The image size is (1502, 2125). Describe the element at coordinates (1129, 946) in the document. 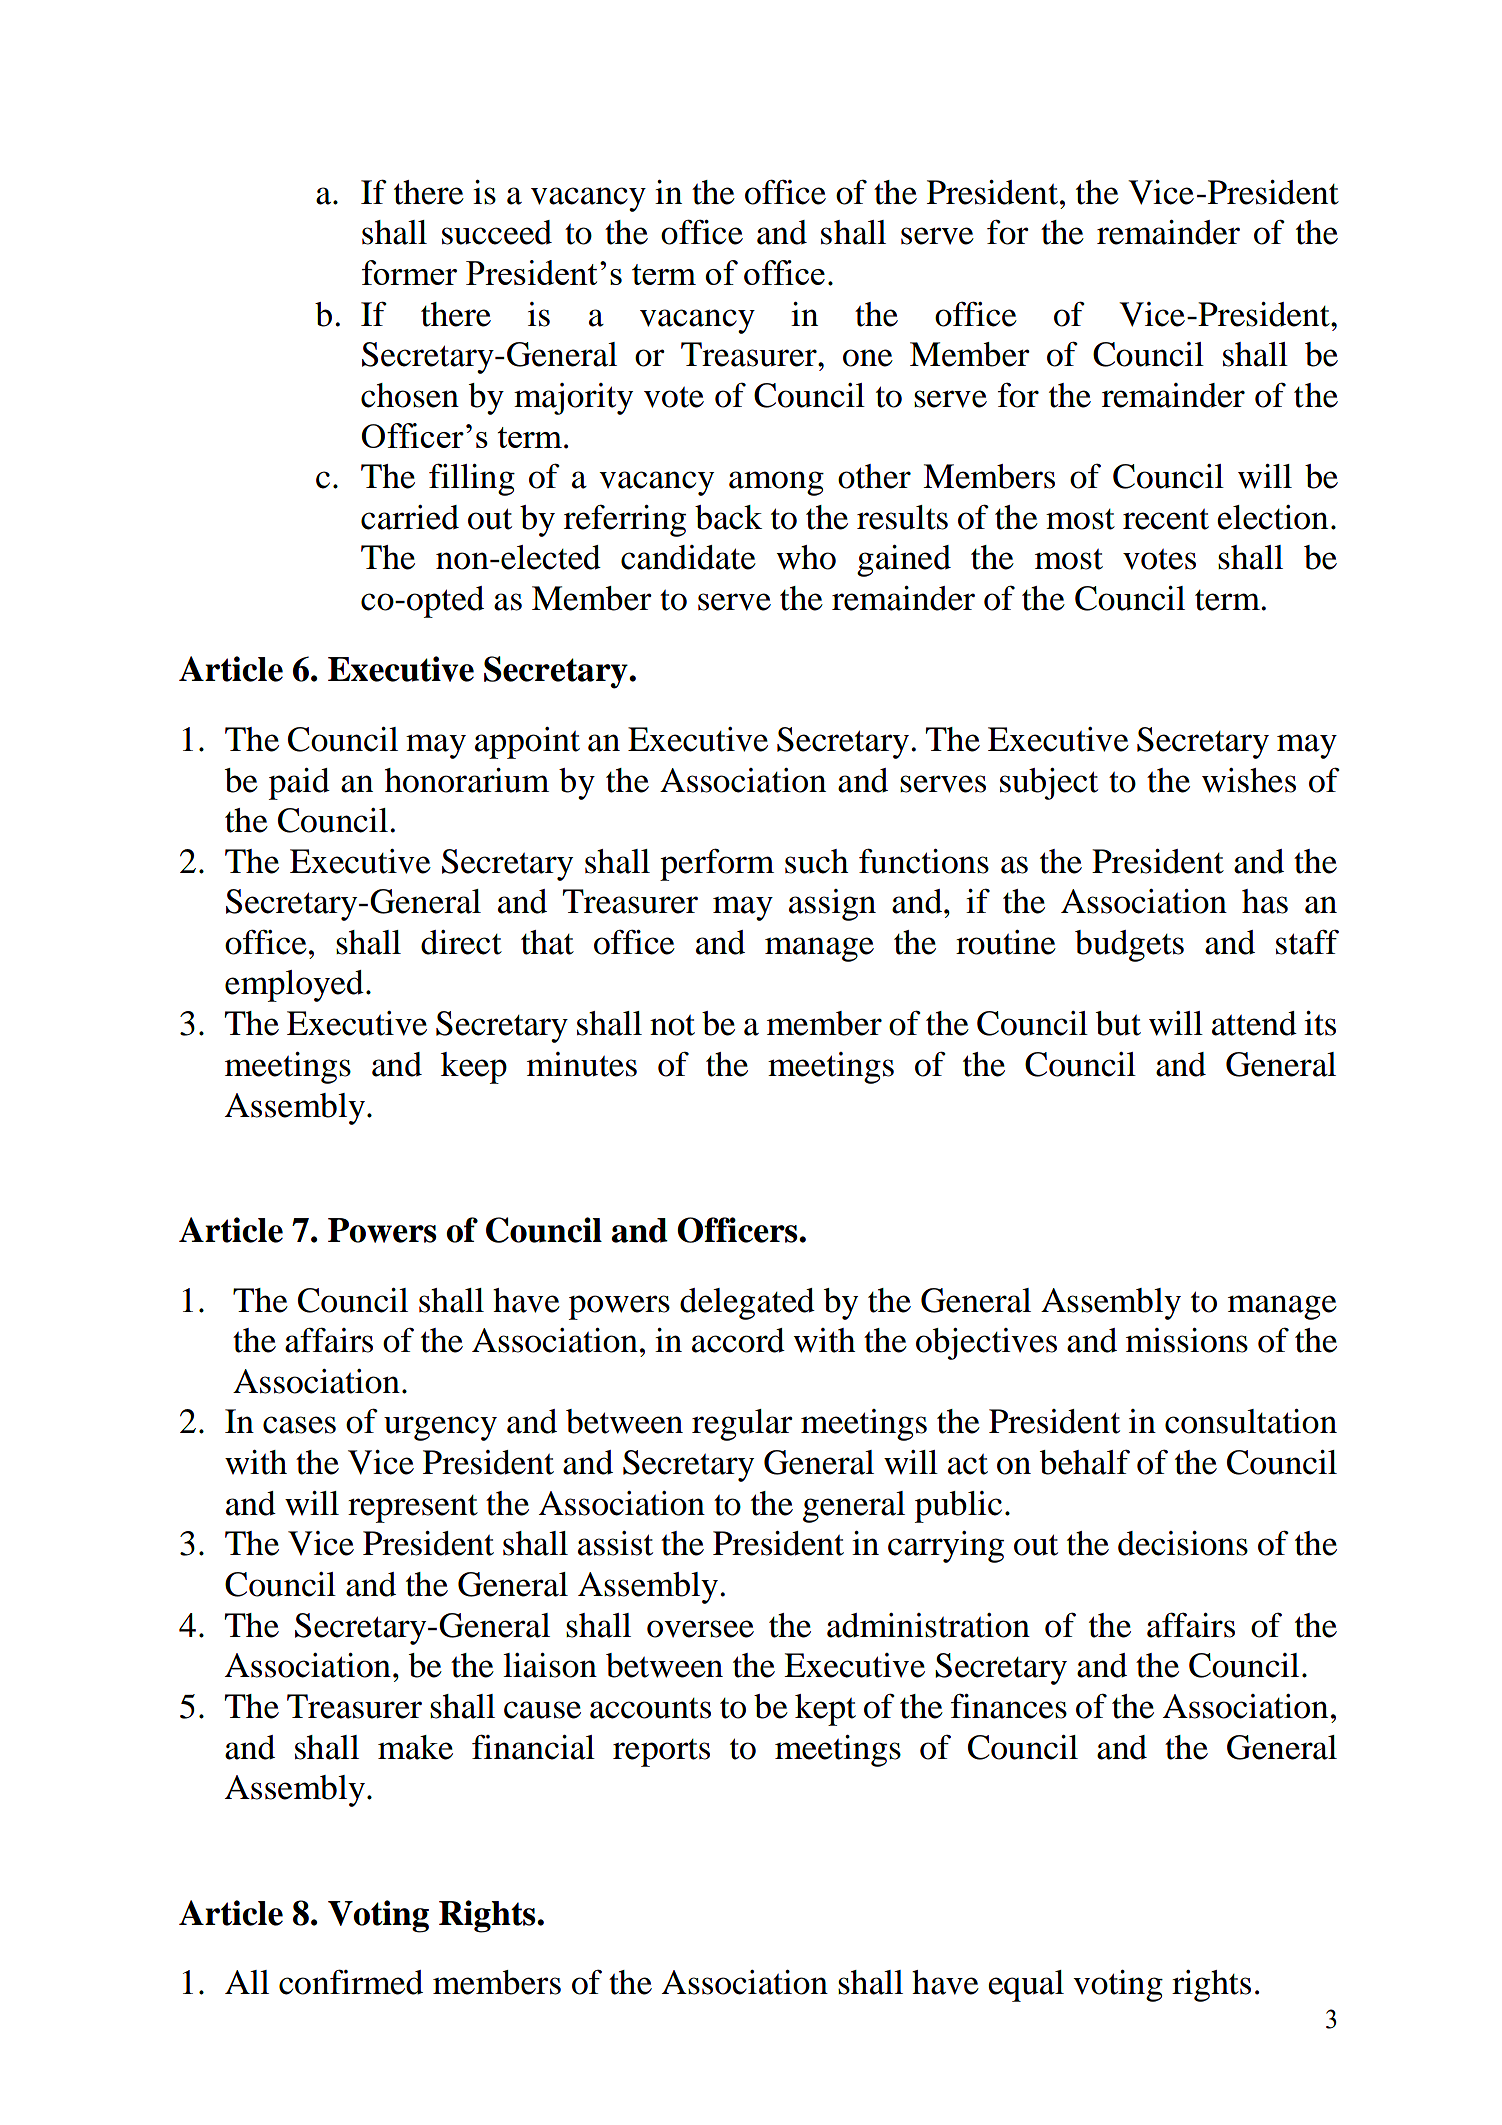

I see `budgets` at that location.
